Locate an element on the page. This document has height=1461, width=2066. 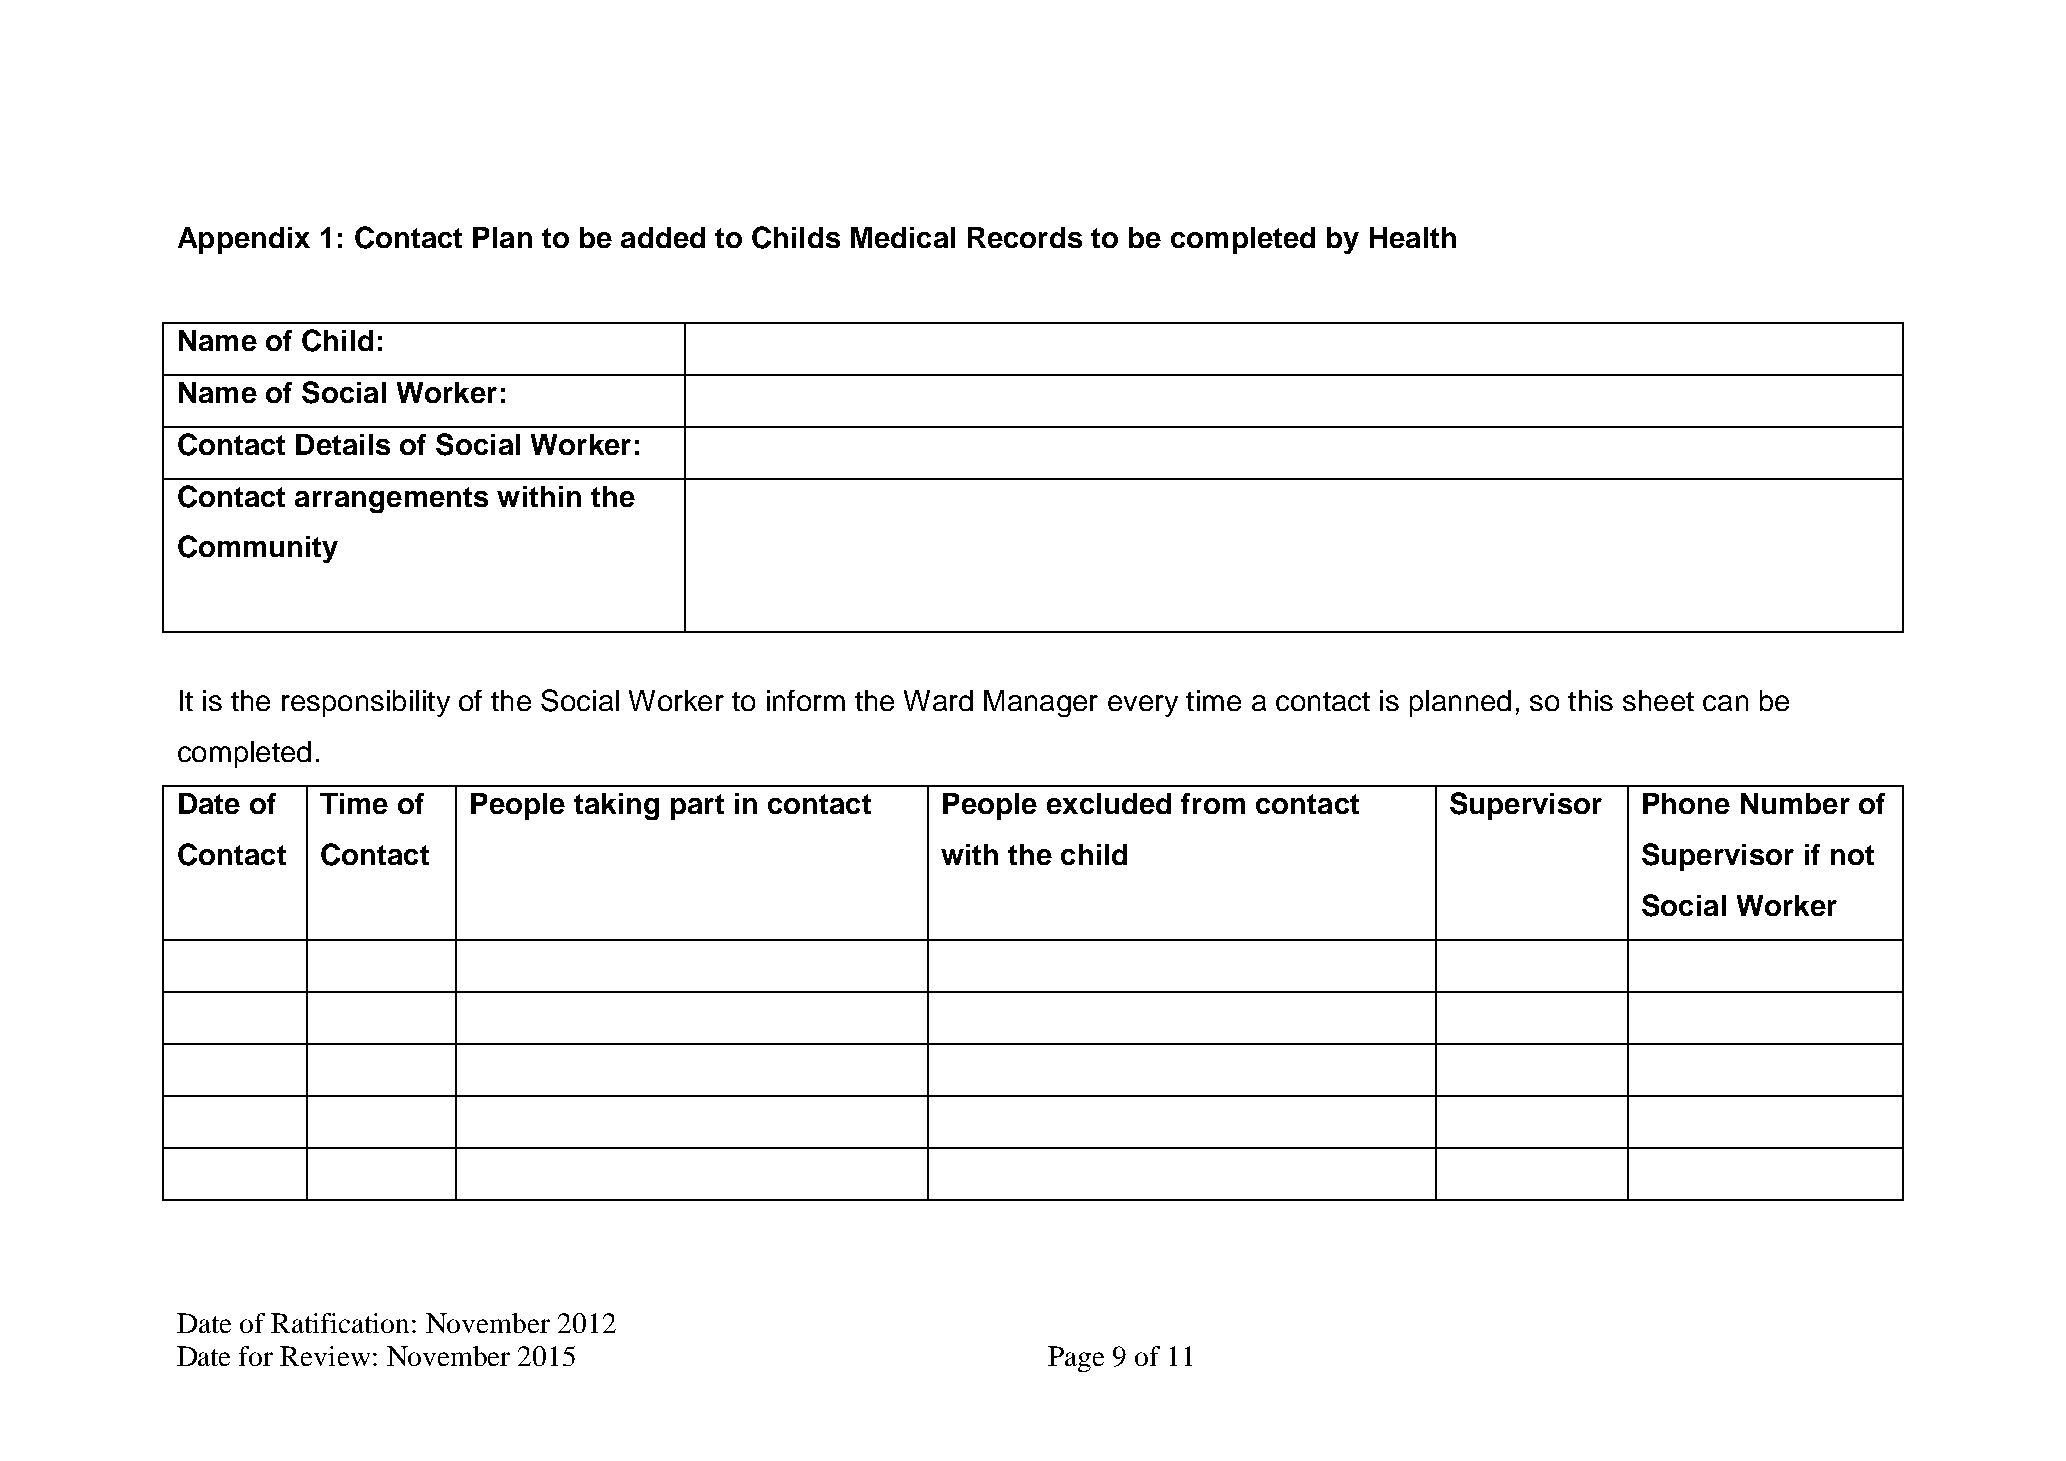
Appendix is located at coordinates (244, 240).
